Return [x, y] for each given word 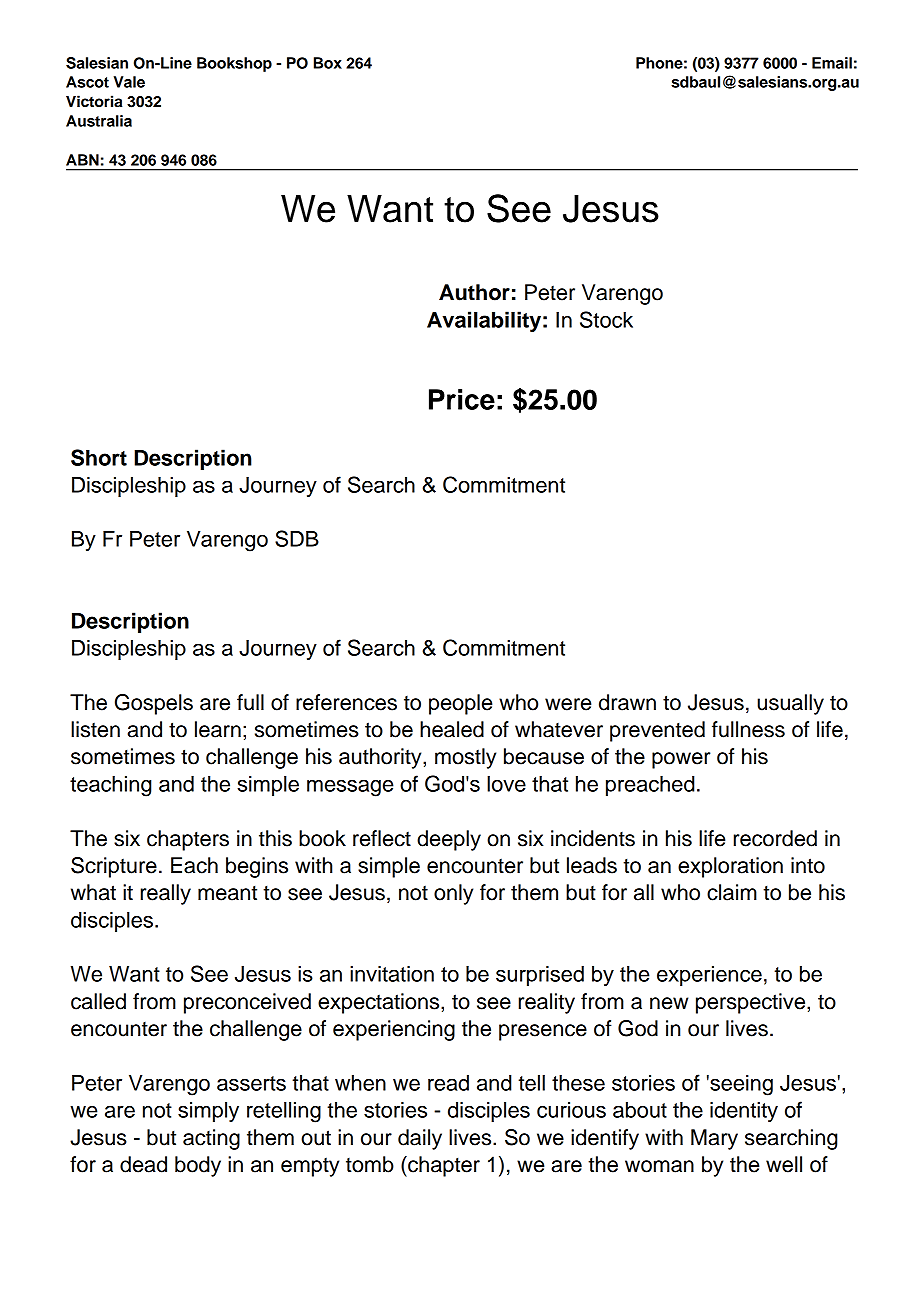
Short [99, 457]
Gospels [154, 704]
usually [790, 704]
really [166, 894]
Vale [129, 82]
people [460, 704]
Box [328, 63]
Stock [606, 319]
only [453, 894]
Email [832, 63]
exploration [730, 867]
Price [462, 399]
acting [211, 1139]
